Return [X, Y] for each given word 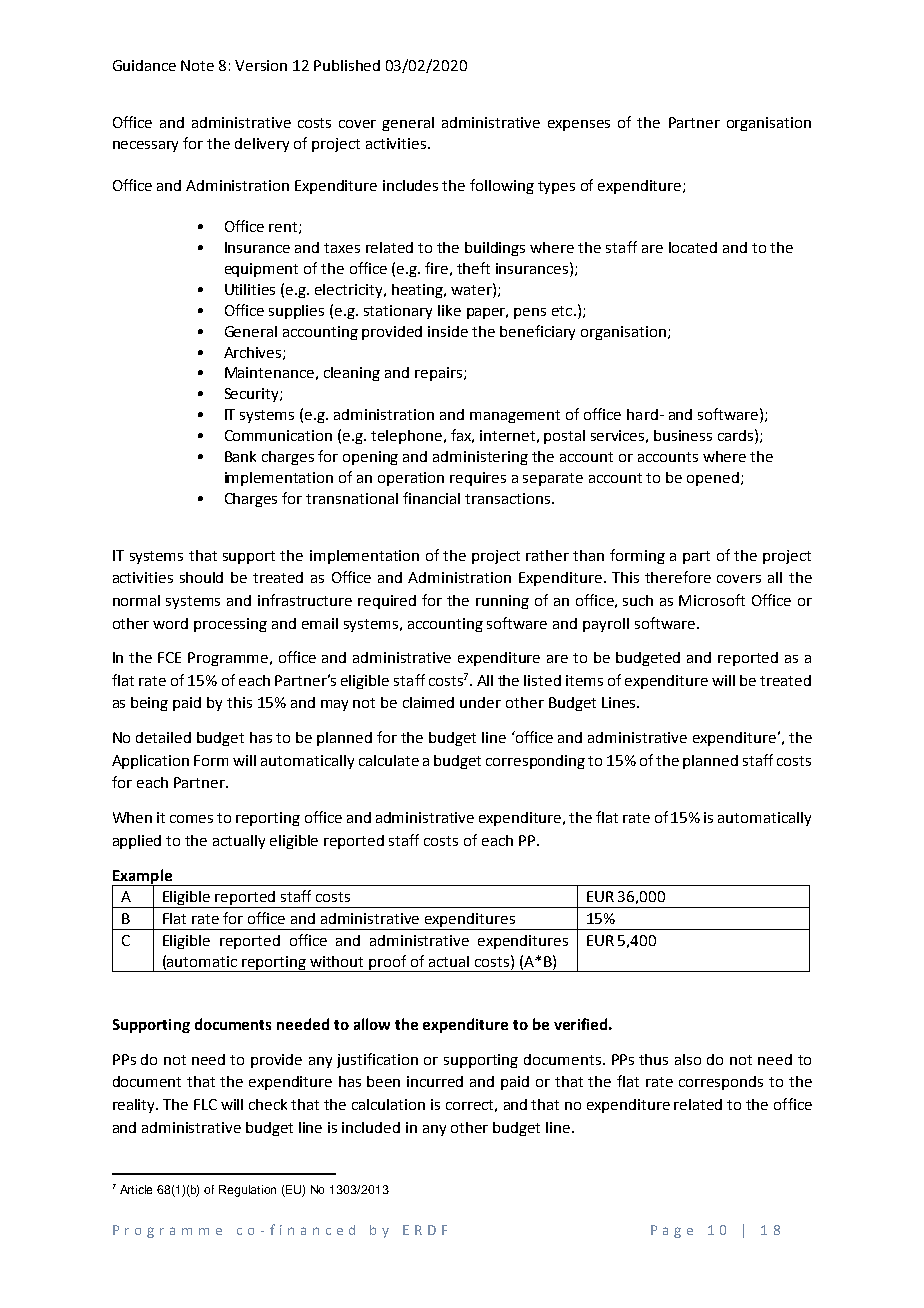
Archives [254, 353]
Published [347, 65]
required [387, 602]
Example [143, 877]
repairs [440, 374]
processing [230, 625]
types [556, 187]
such [638, 600]
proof [389, 963]
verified [580, 1024]
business [683, 435]
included [371, 1127]
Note [197, 65]
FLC [205, 1104]
